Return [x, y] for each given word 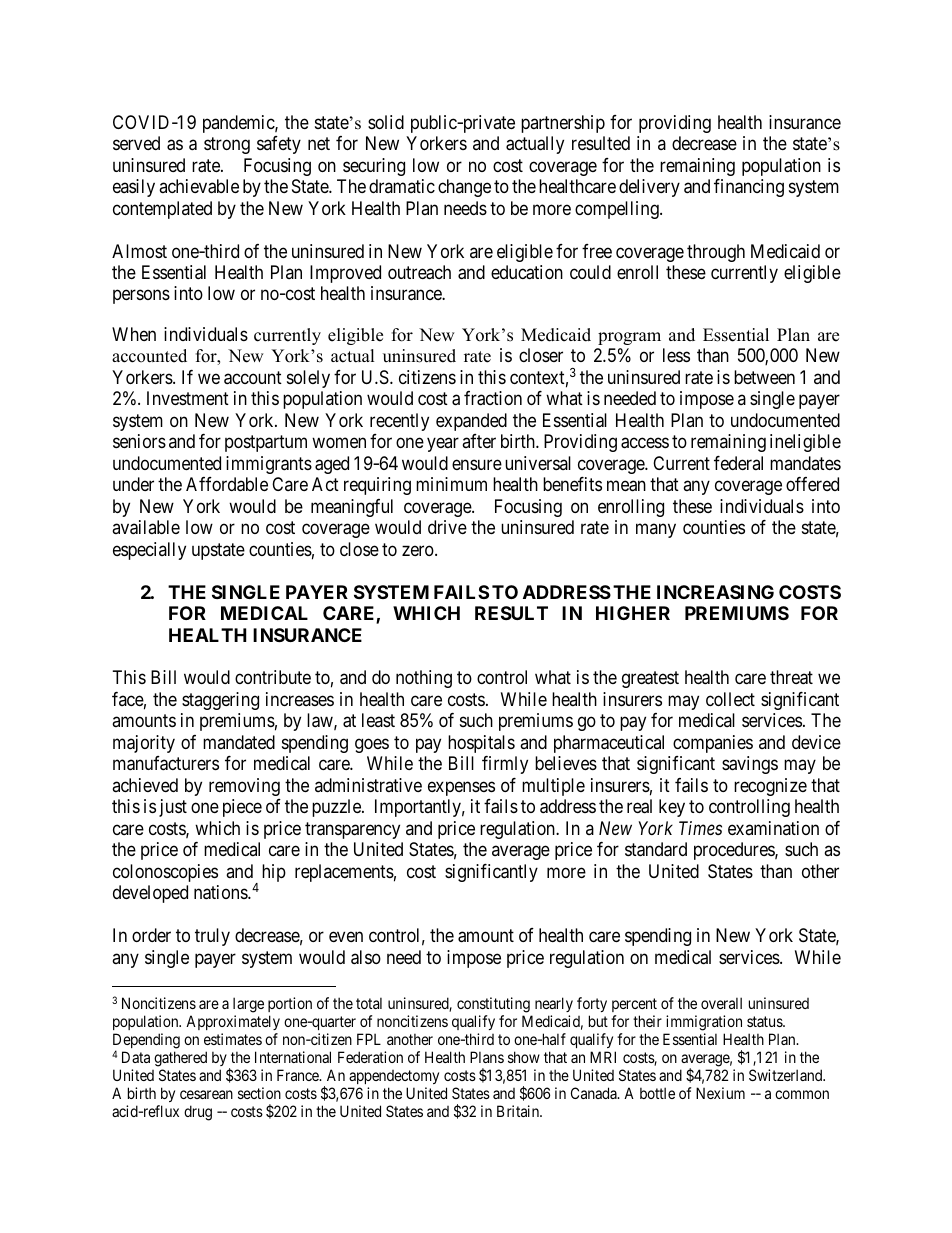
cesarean [206, 1094]
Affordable [227, 484]
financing [749, 188]
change [464, 188]
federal [738, 463]
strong [227, 145]
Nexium [720, 1093]
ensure [477, 464]
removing [244, 787]
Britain [519, 1111]
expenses [461, 788]
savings [750, 765]
